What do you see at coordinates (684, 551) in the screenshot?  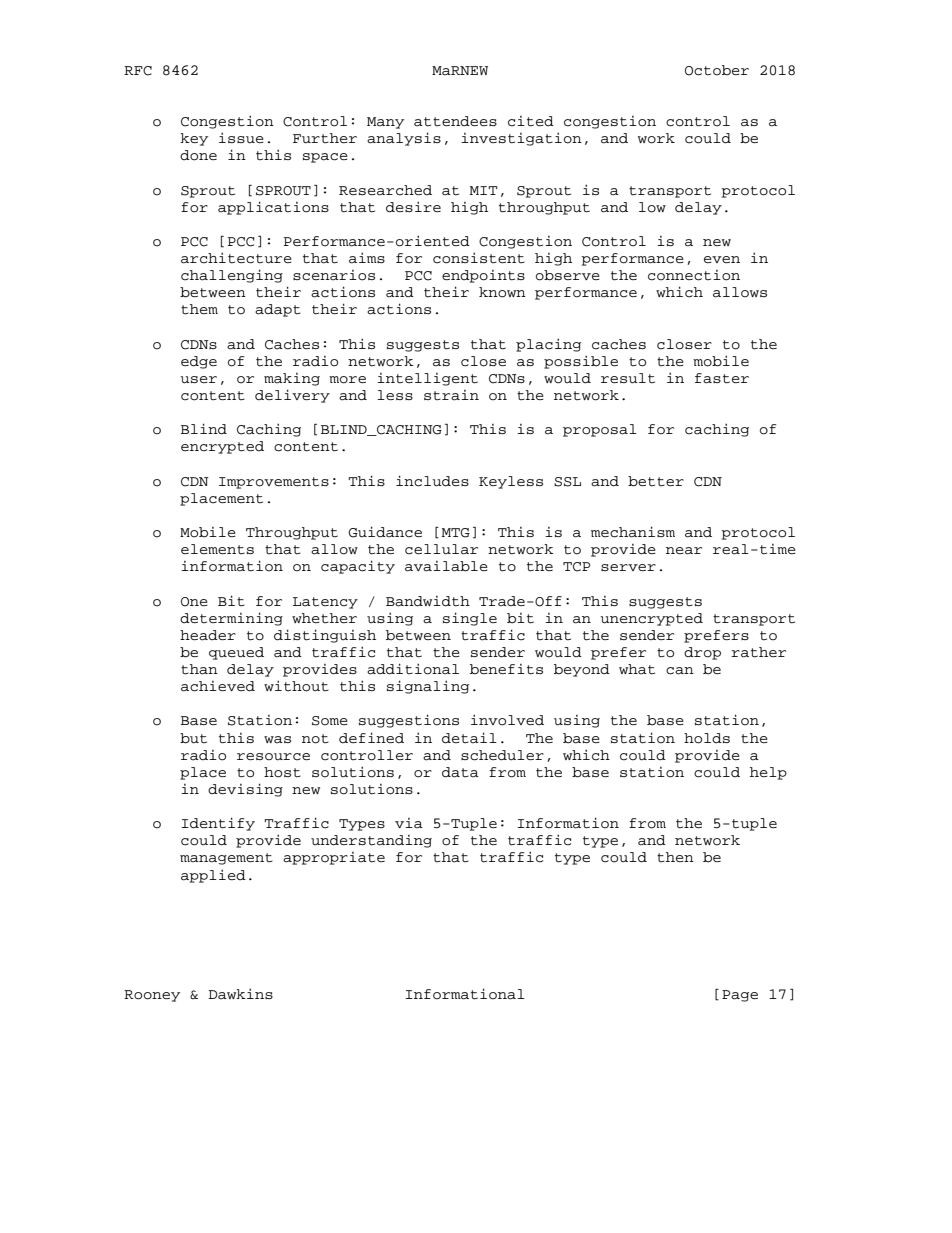 I see `near` at bounding box center [684, 551].
